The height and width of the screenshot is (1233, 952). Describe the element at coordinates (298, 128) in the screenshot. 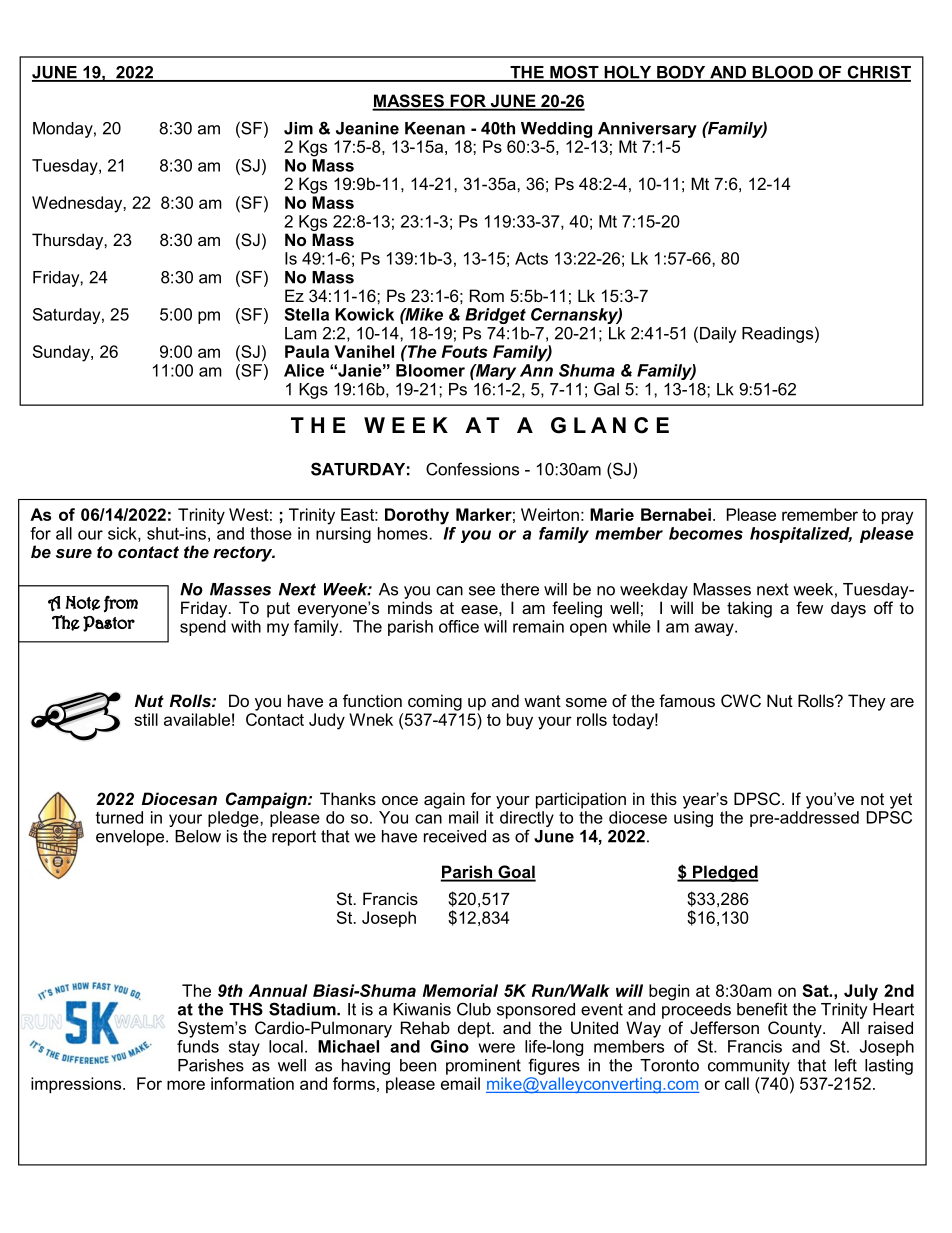

I see `Jim` at that location.
